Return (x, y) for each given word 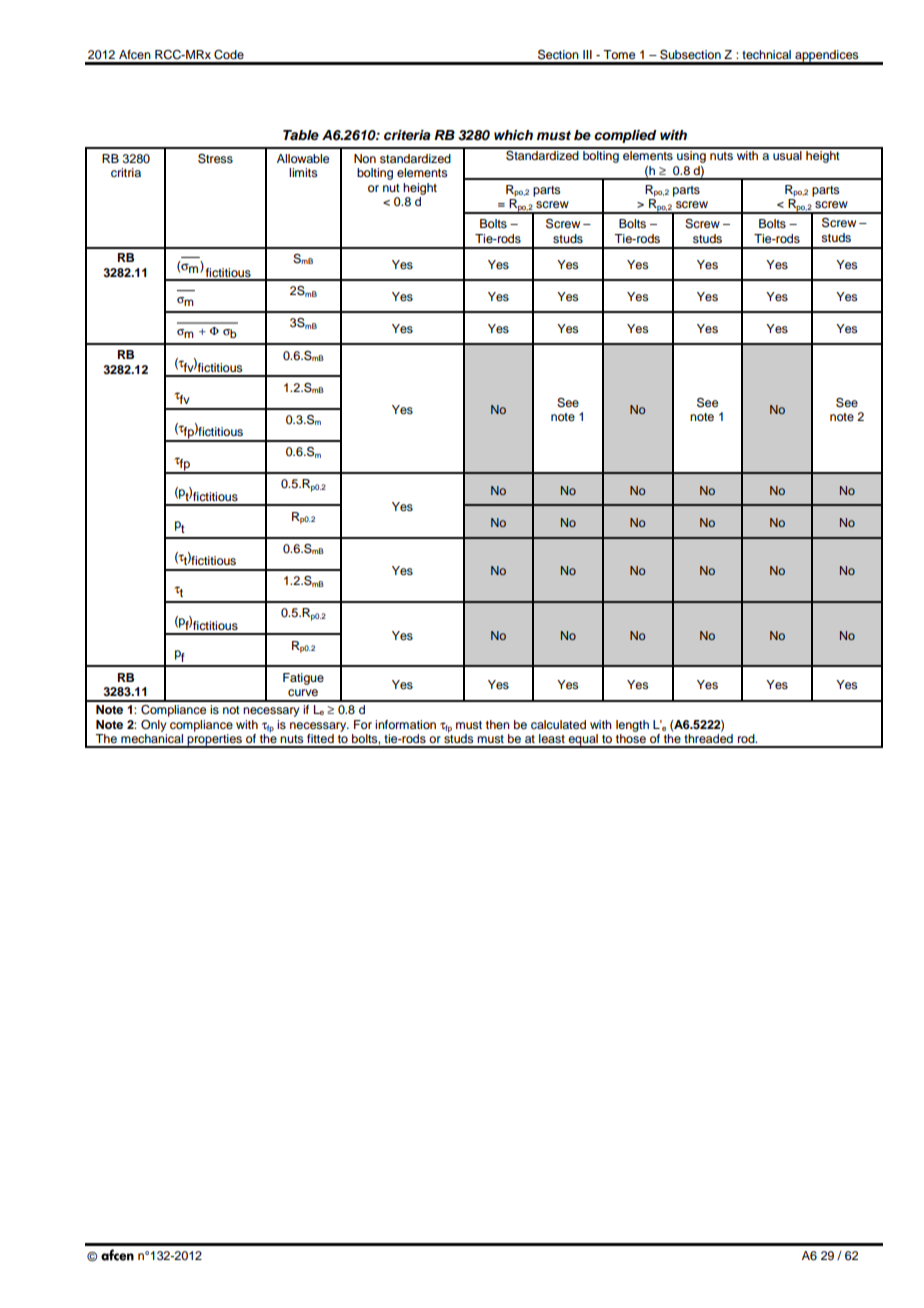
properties (215, 741)
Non (365, 158)
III (587, 54)
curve (303, 692)
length (632, 726)
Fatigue (303, 679)
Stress (215, 158)
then (498, 724)
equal (583, 741)
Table (301, 135)
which (513, 135)
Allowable (303, 158)
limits (303, 172)
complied (625, 136)
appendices (827, 57)
